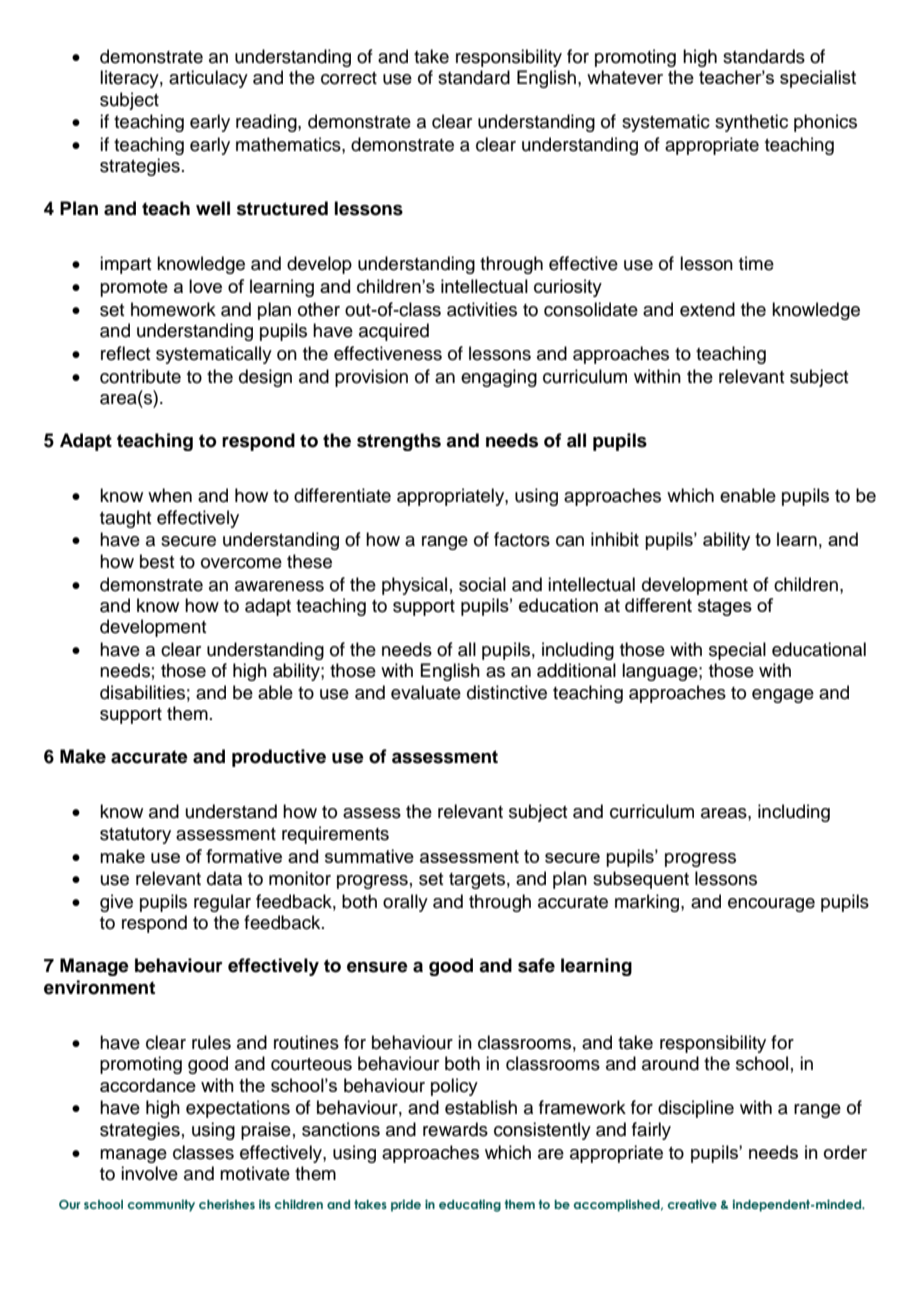 The width and height of the page is (924, 1308). I want to click on correct, so click(349, 78).
